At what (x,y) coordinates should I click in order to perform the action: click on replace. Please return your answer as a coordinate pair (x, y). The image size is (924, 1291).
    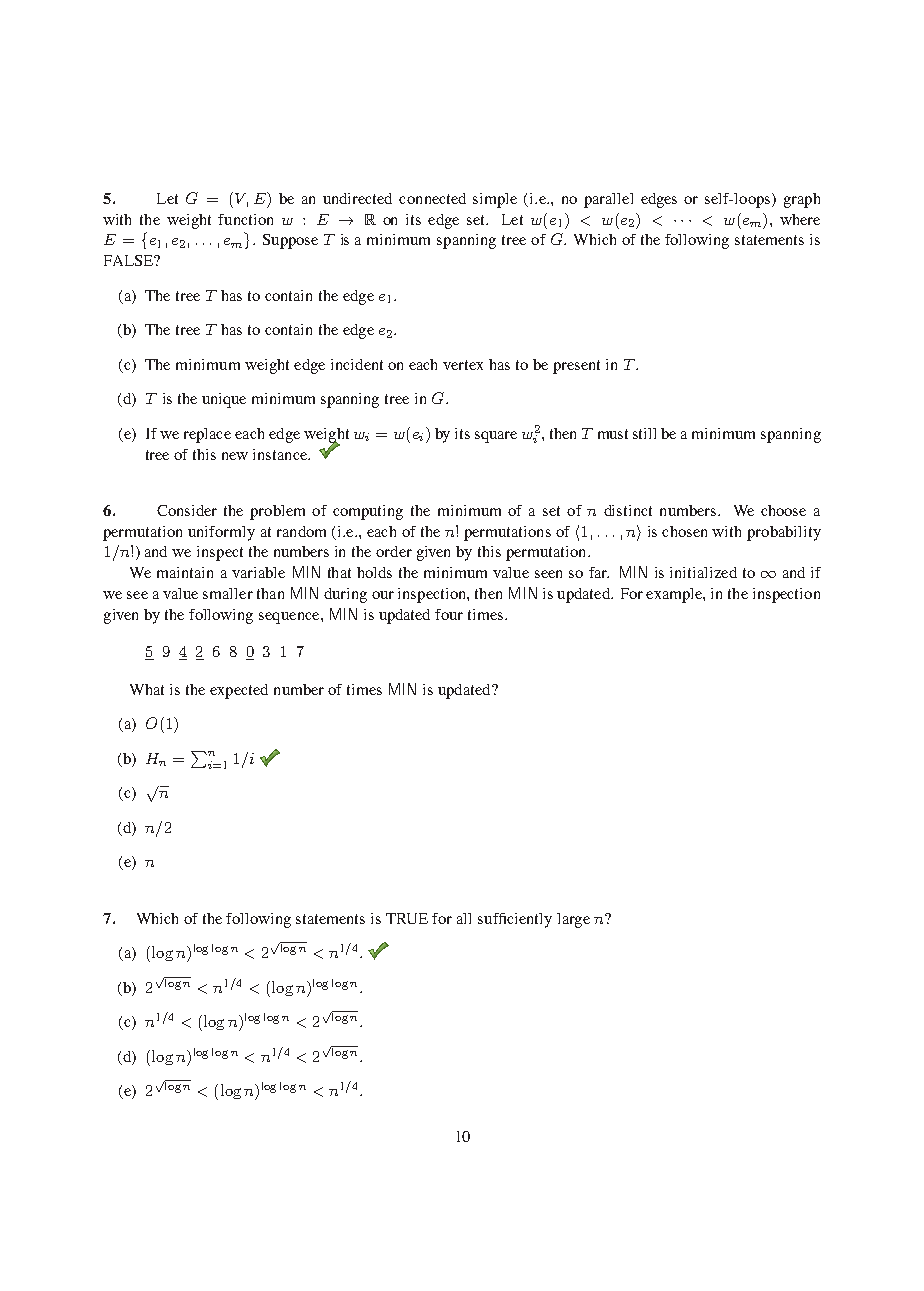
    Looking at the image, I should click on (207, 435).
